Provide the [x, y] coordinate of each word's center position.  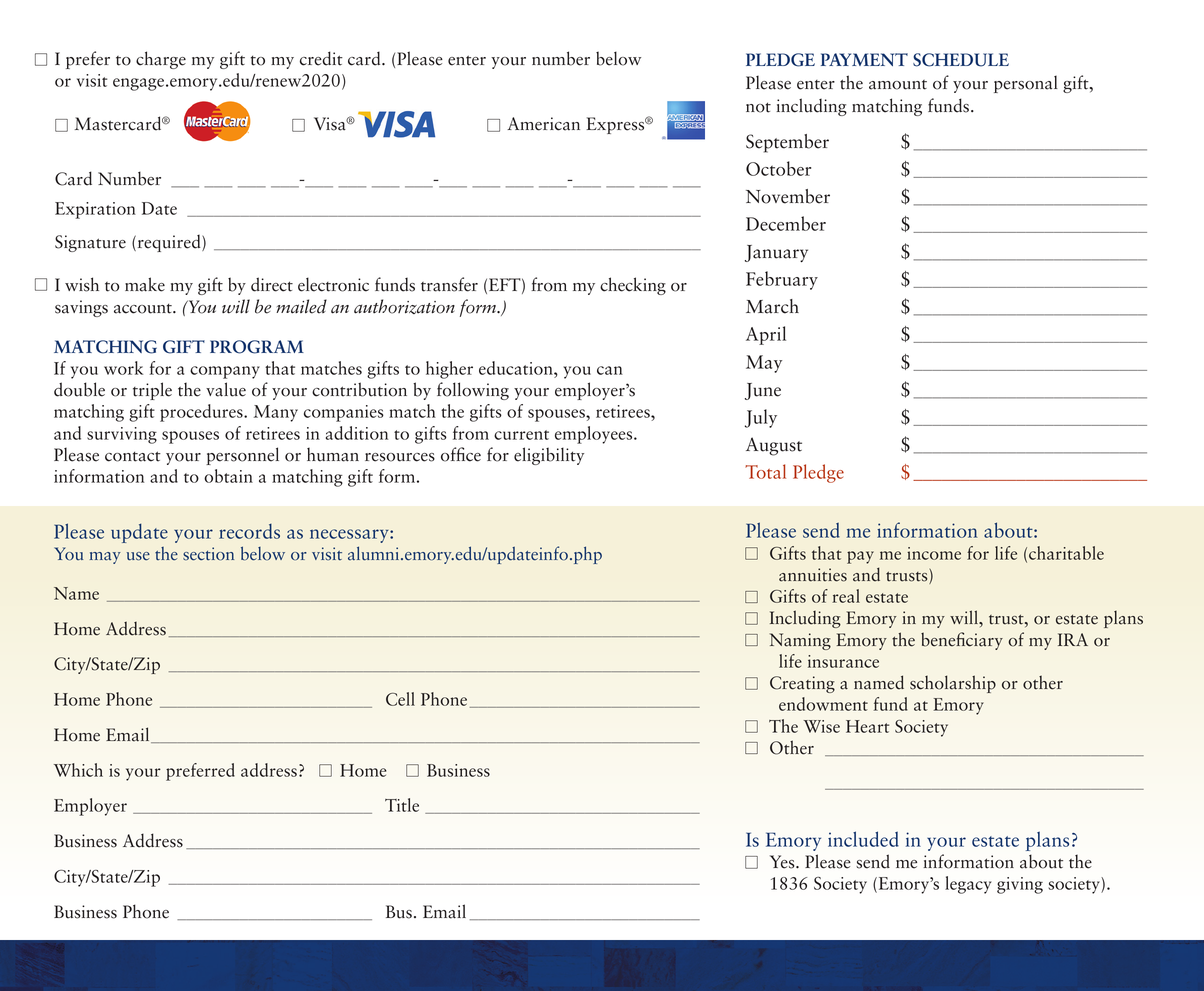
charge [161, 60]
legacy [968, 885]
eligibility [549, 456]
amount [898, 85]
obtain [228, 476]
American [543, 124]
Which [78, 770]
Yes [783, 862]
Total [765, 471]
